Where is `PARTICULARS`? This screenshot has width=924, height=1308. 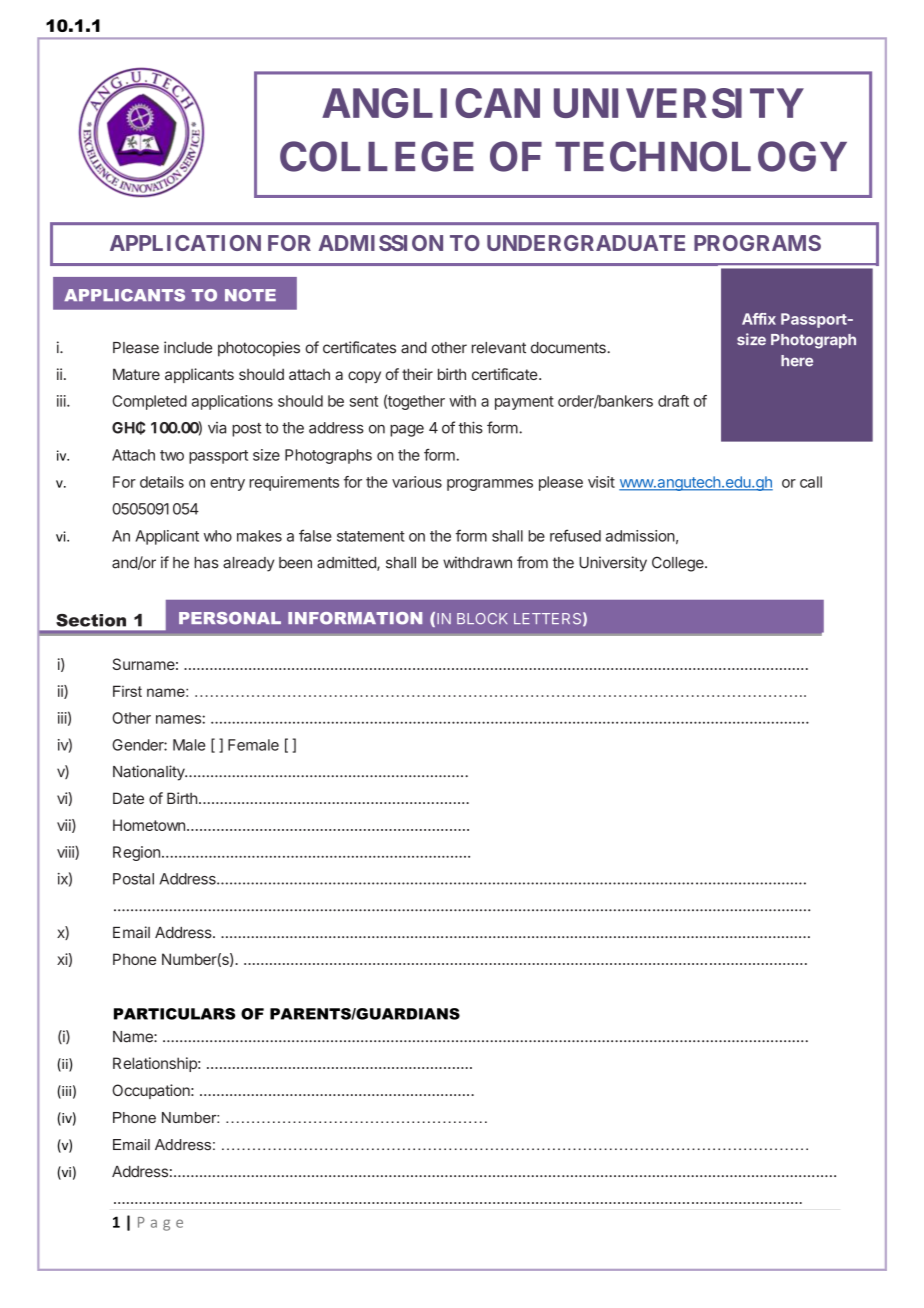 PARTICULARS is located at coordinates (174, 1014).
